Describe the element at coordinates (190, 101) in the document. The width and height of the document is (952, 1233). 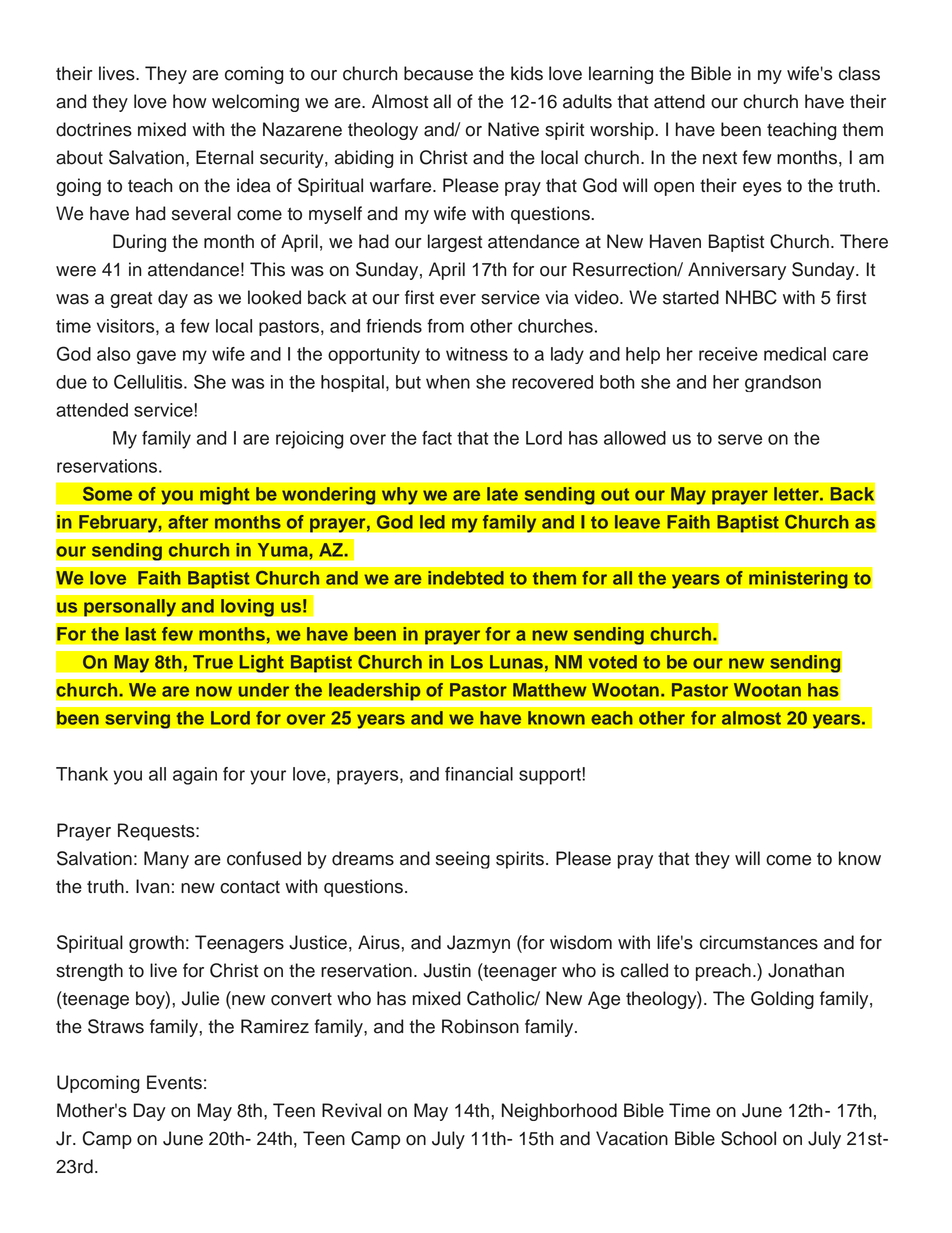
I see `how` at that location.
